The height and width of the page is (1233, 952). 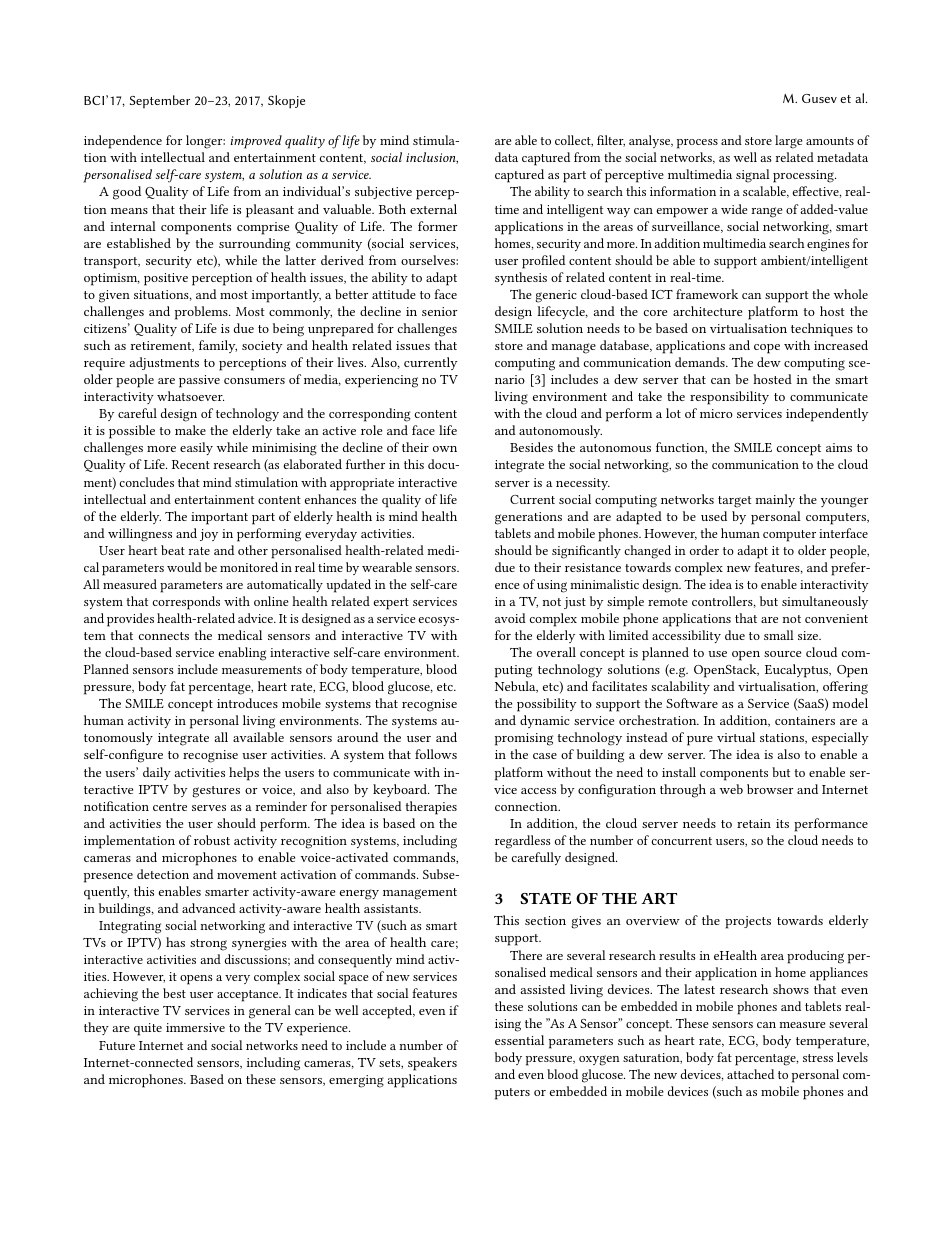 I want to click on large, so click(x=788, y=142).
